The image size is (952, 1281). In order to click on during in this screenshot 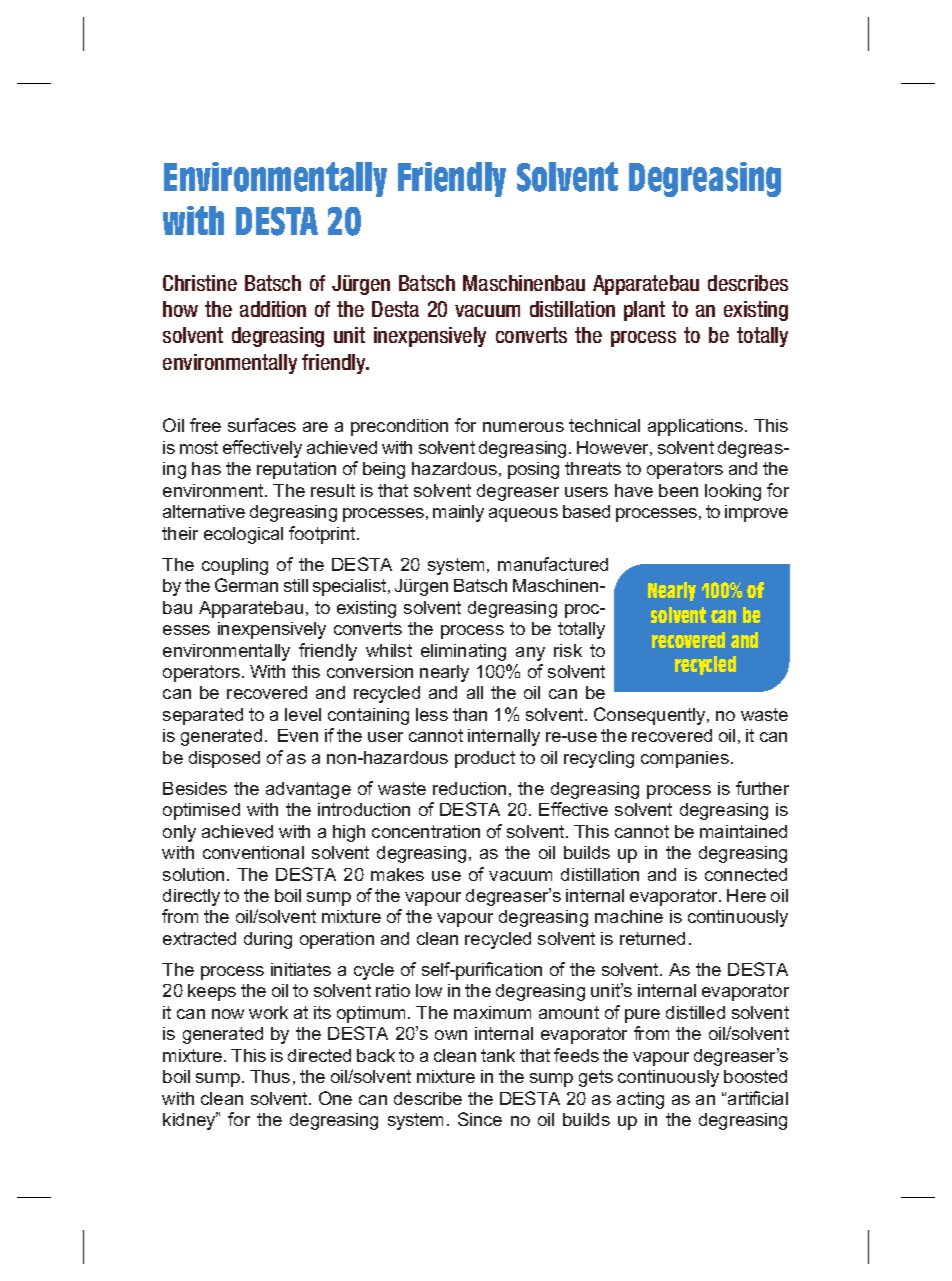, I will do `click(268, 940)`.
